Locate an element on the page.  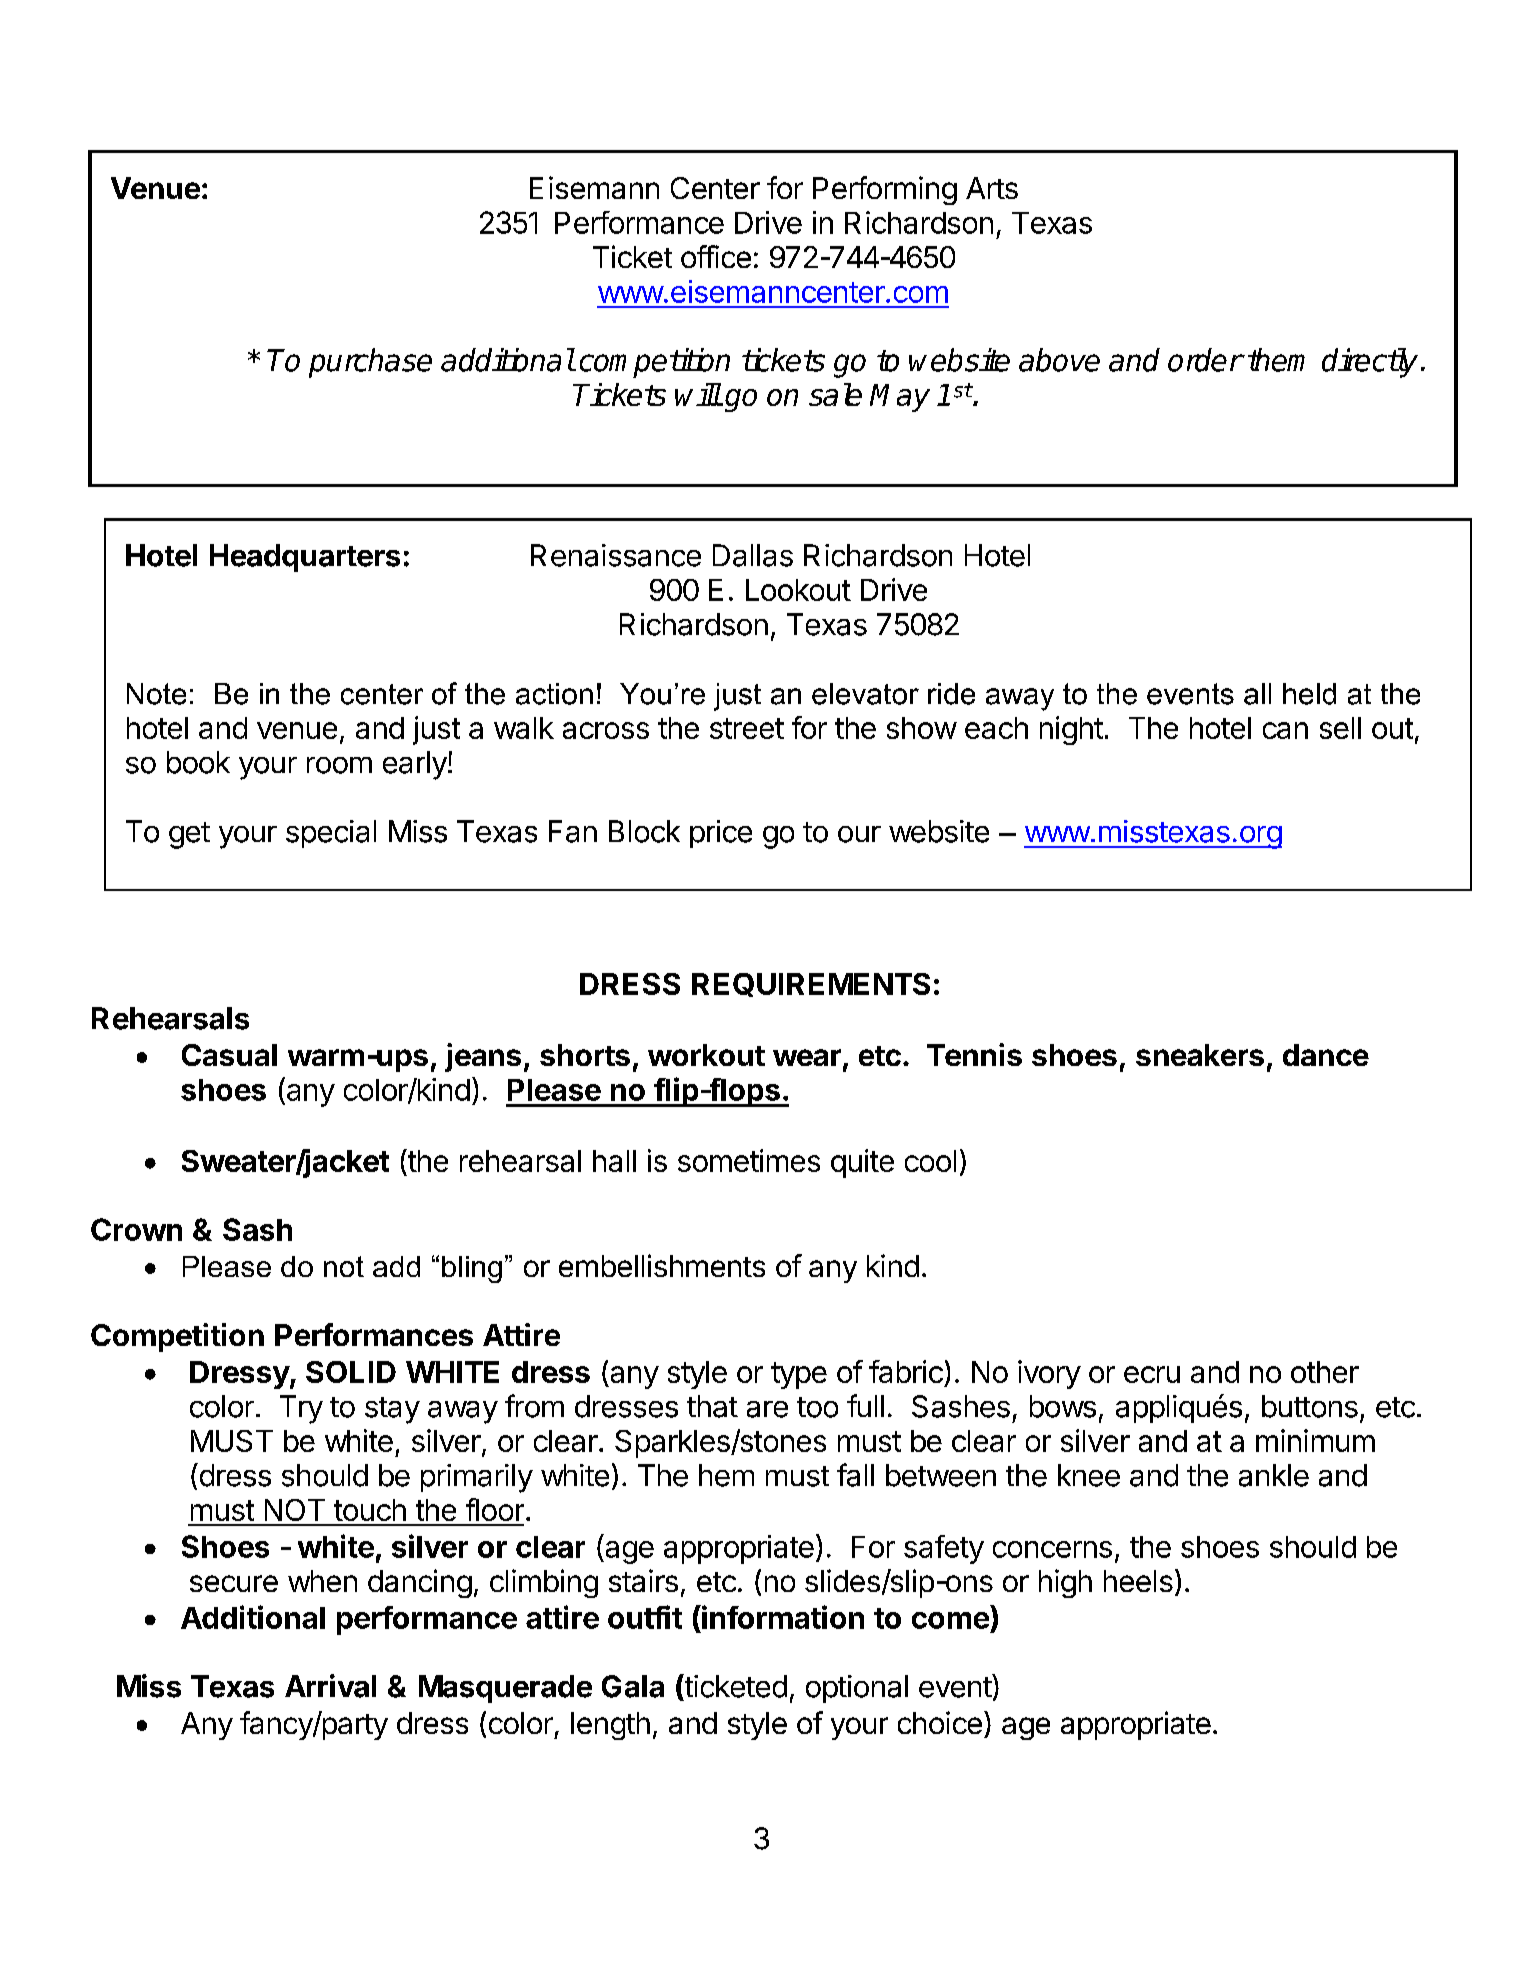
sneakers is located at coordinates (1200, 1055).
